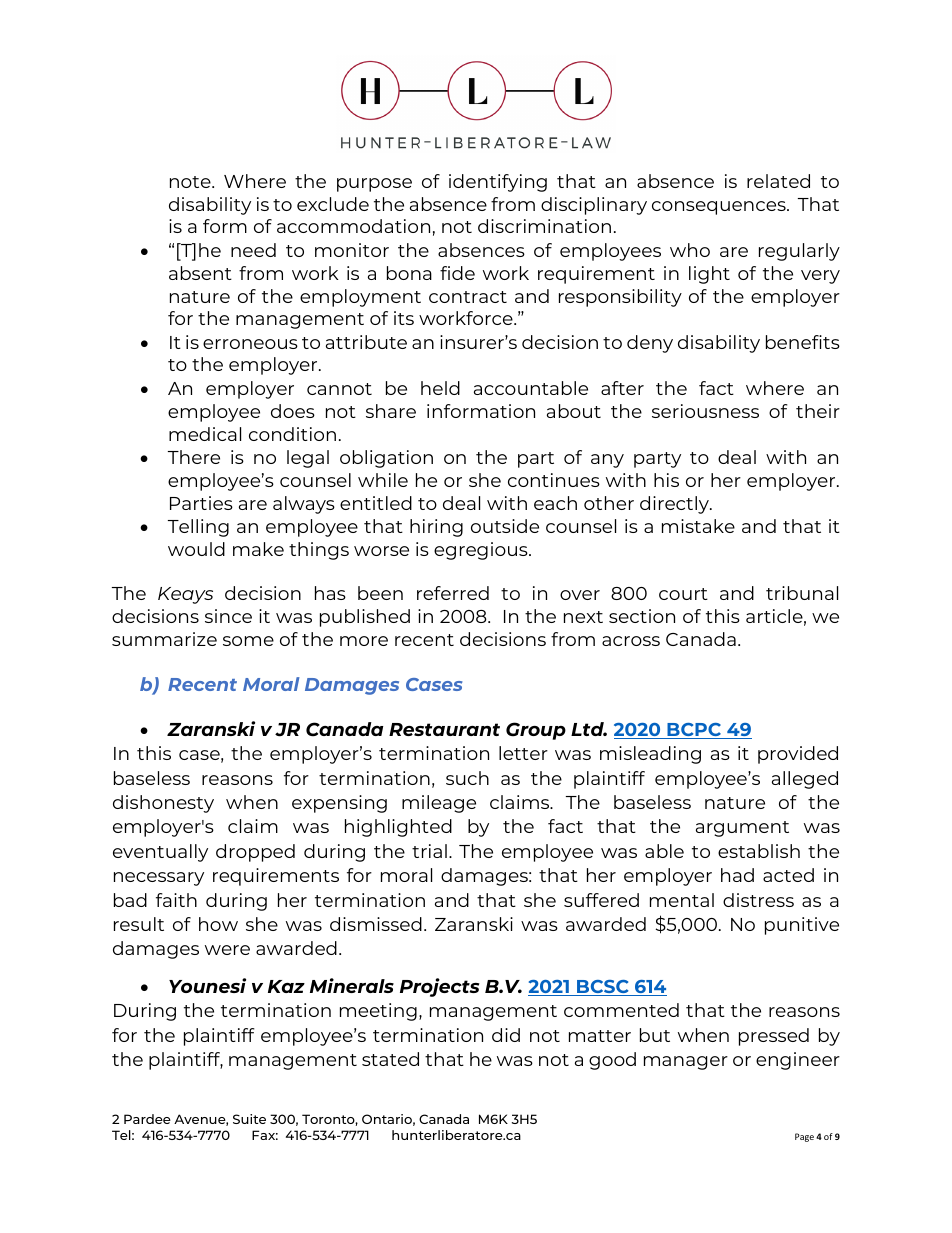  Describe the element at coordinates (683, 594) in the screenshot. I see `court` at that location.
